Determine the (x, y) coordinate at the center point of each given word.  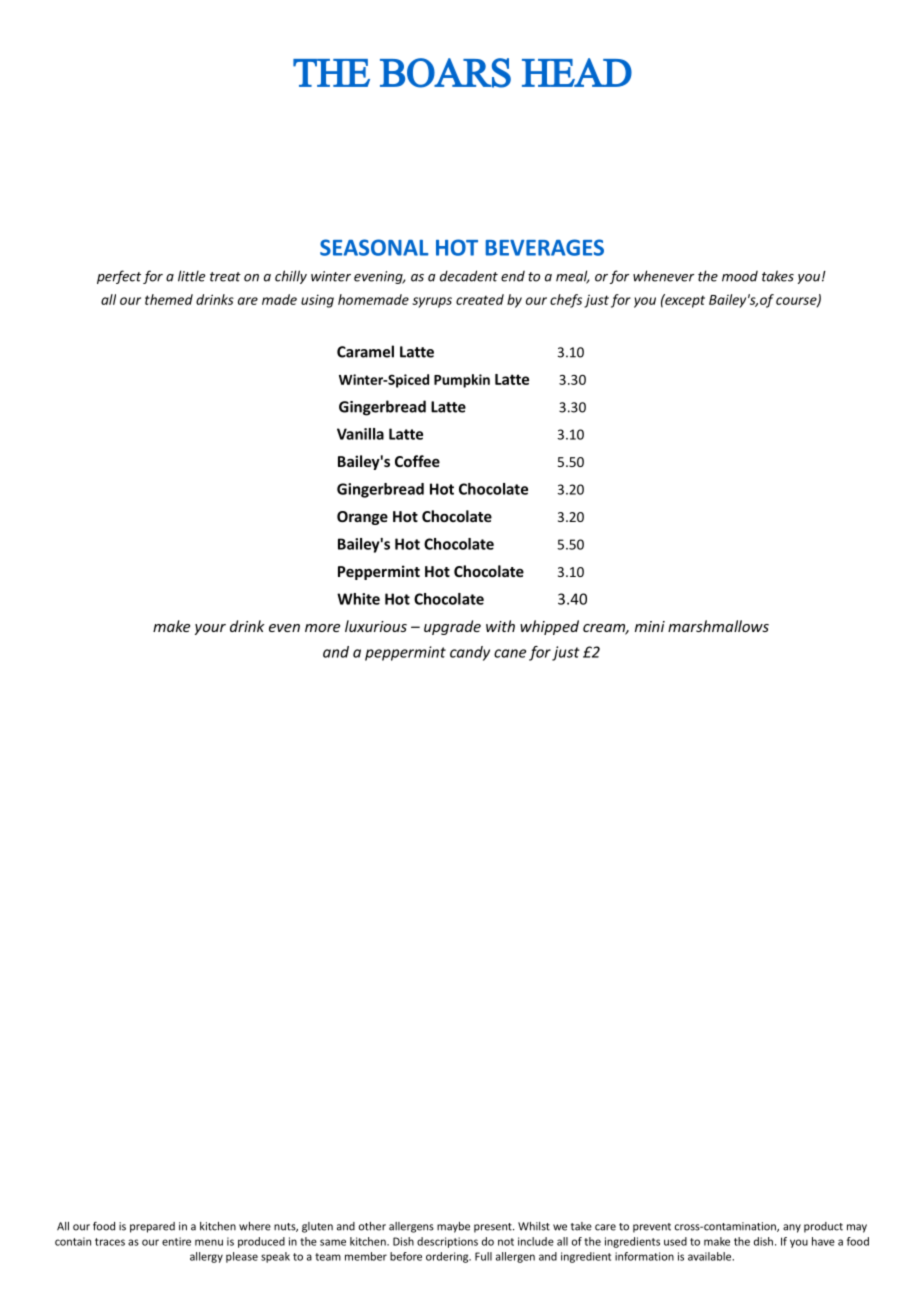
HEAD (577, 72)
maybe (453, 1227)
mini (650, 626)
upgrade (452, 627)
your (210, 629)
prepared (152, 1227)
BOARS (445, 73)
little (192, 276)
